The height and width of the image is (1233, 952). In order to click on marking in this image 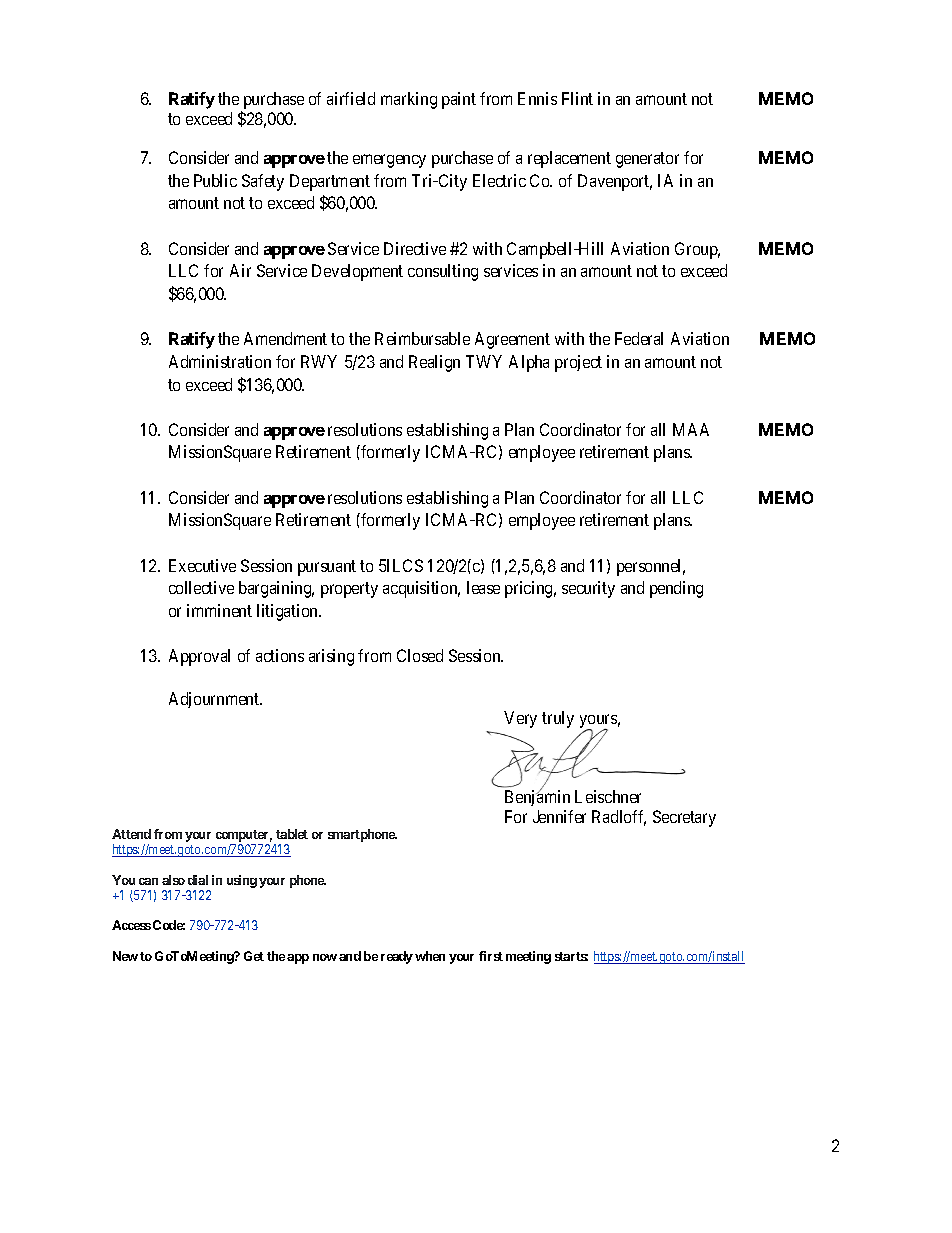, I will do `click(409, 100)`.
